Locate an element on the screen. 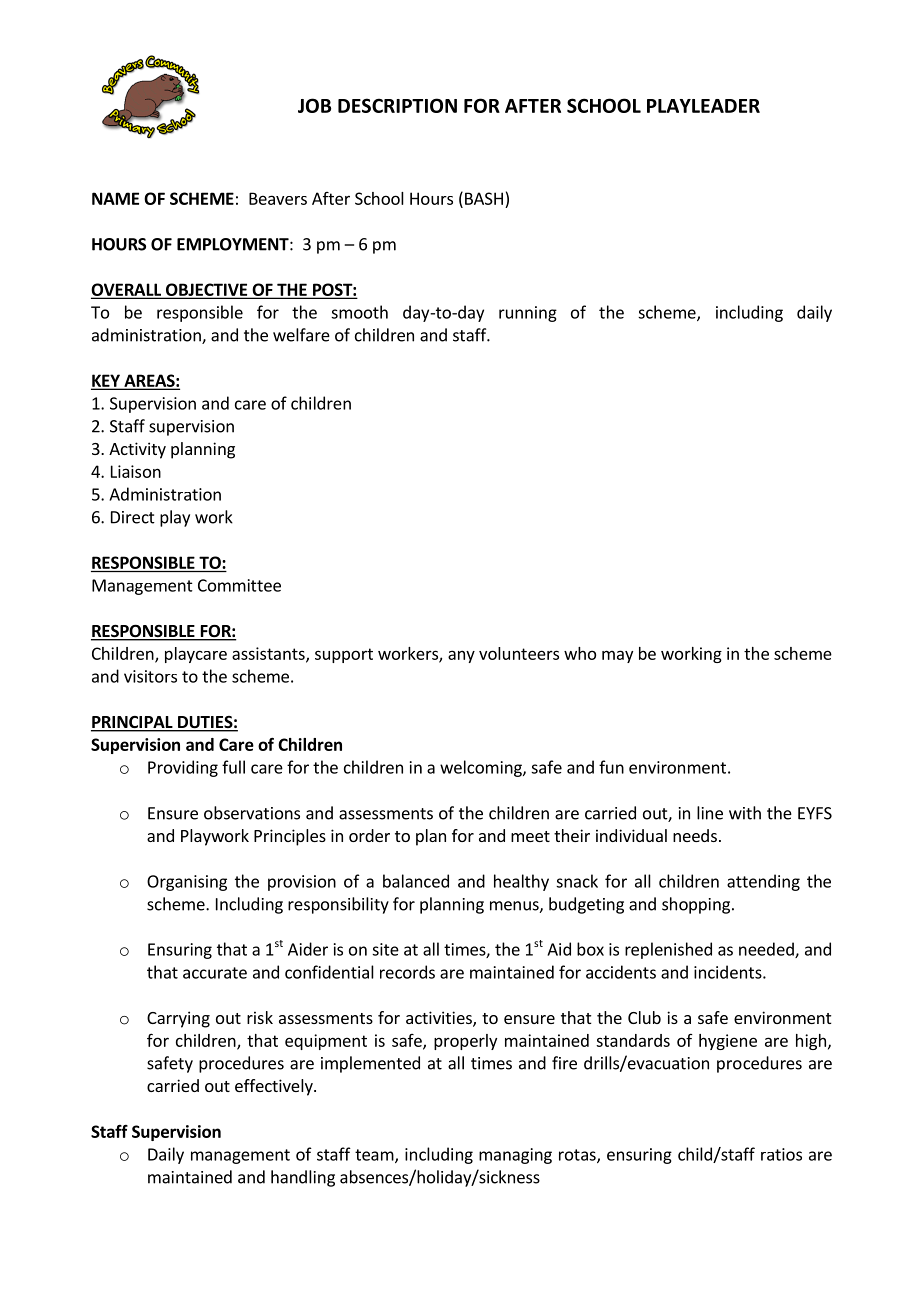  DESCRIPTION is located at coordinates (397, 105).
